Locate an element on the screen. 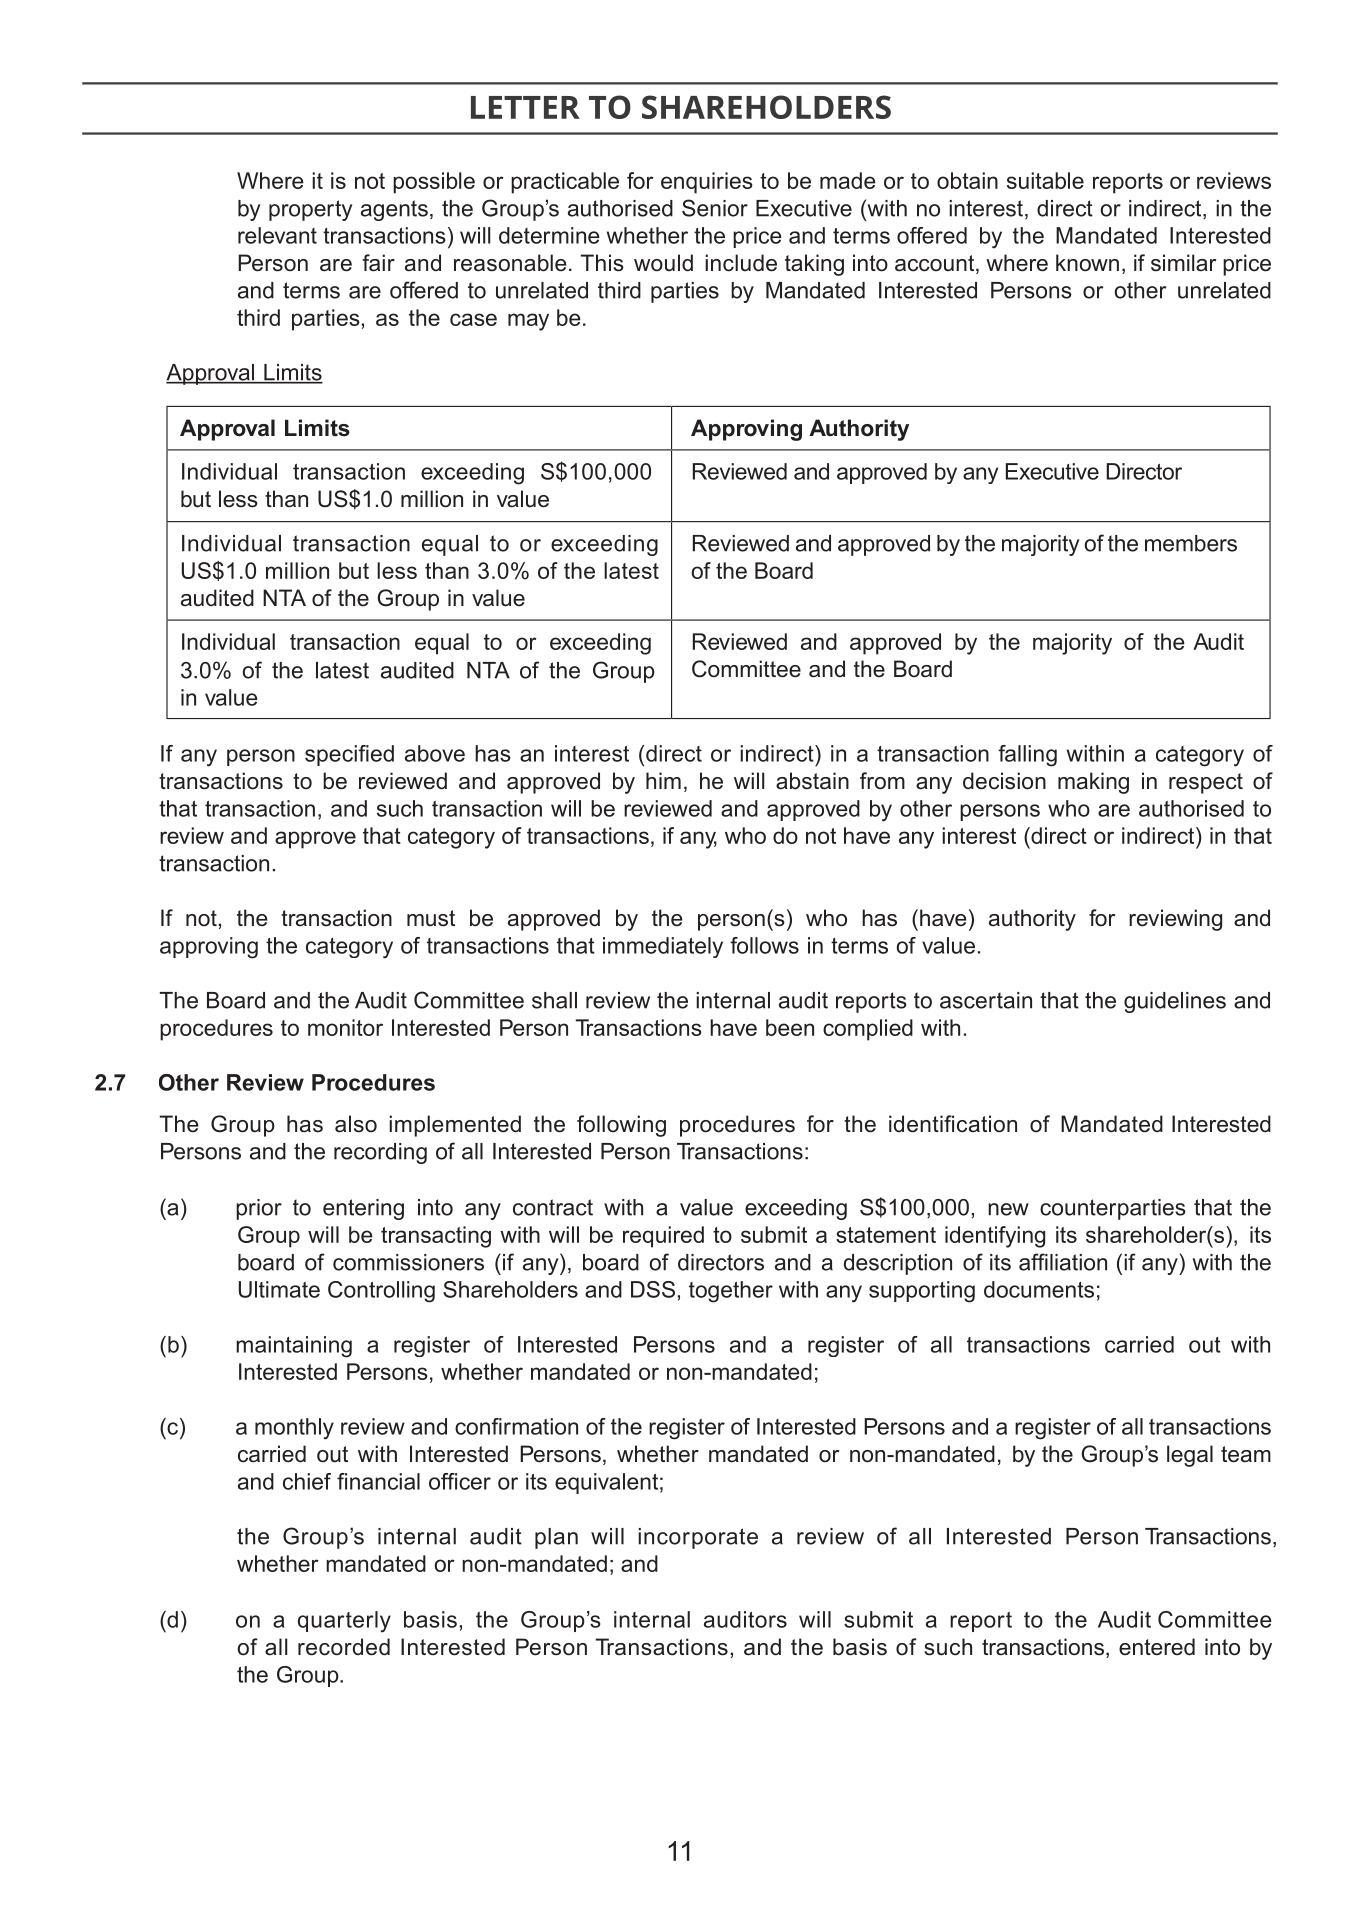 The width and height of the screenshot is (1360, 1923). follows is located at coordinates (764, 945).
